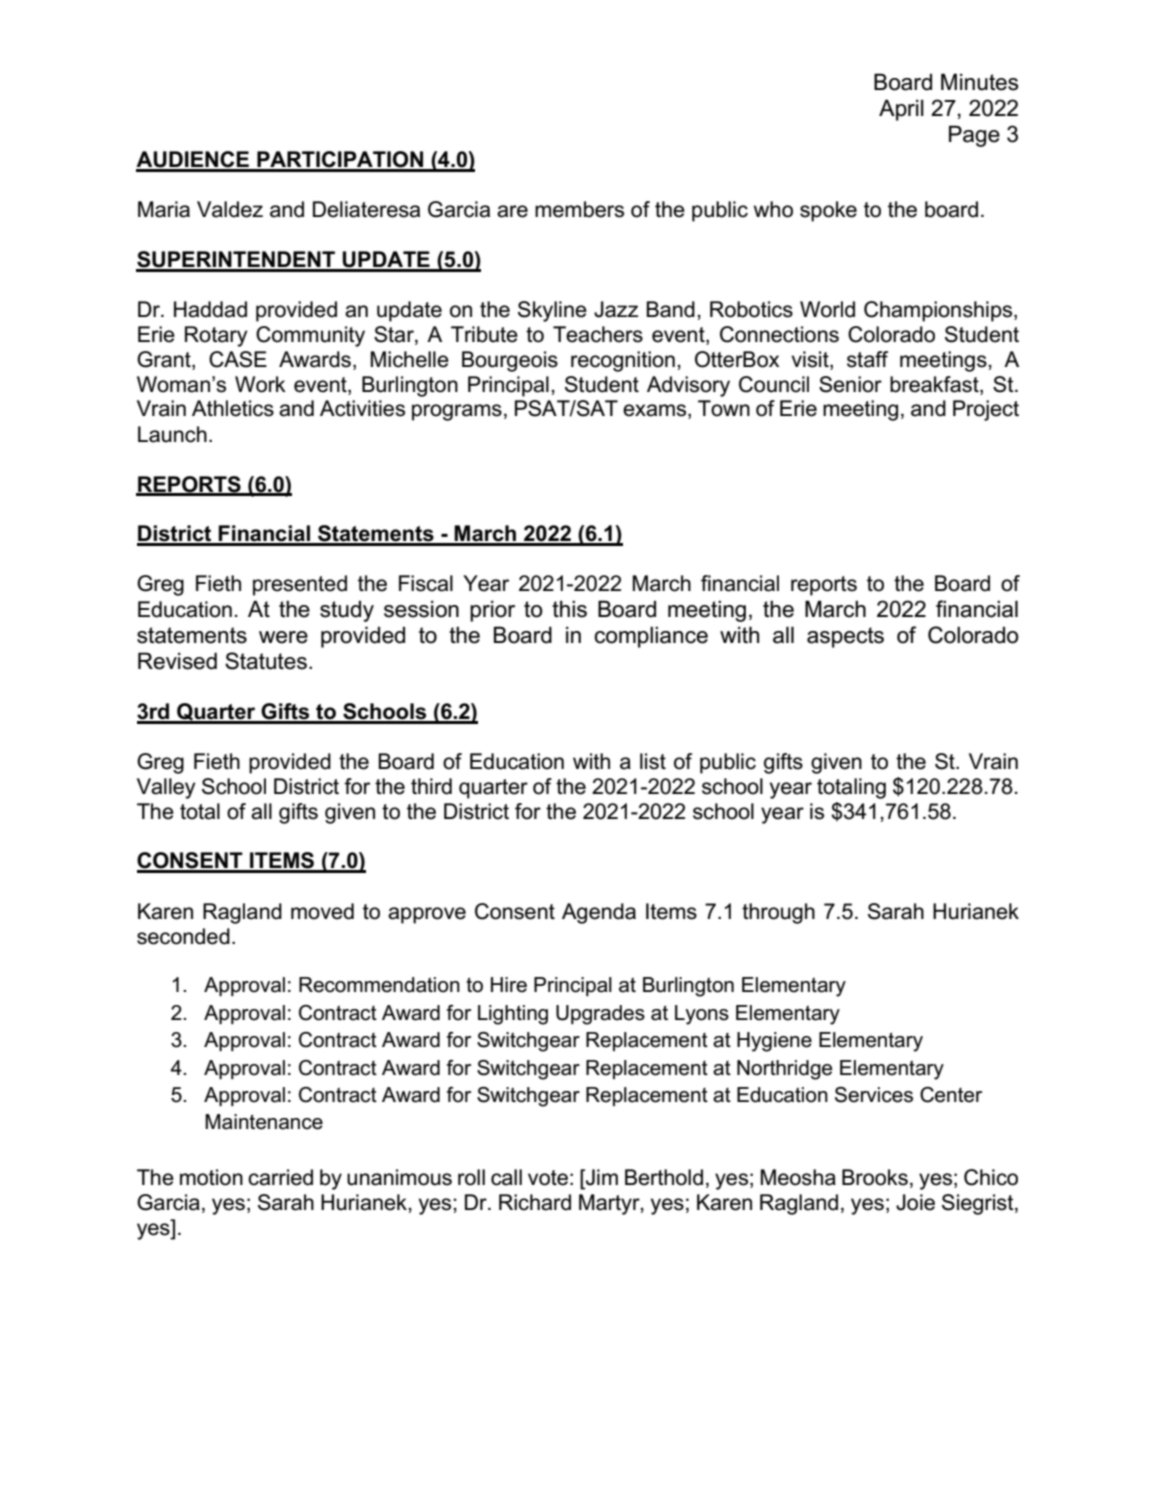 The image size is (1154, 1493). Describe the element at coordinates (569, 609) in the screenshot. I see `this` at that location.
